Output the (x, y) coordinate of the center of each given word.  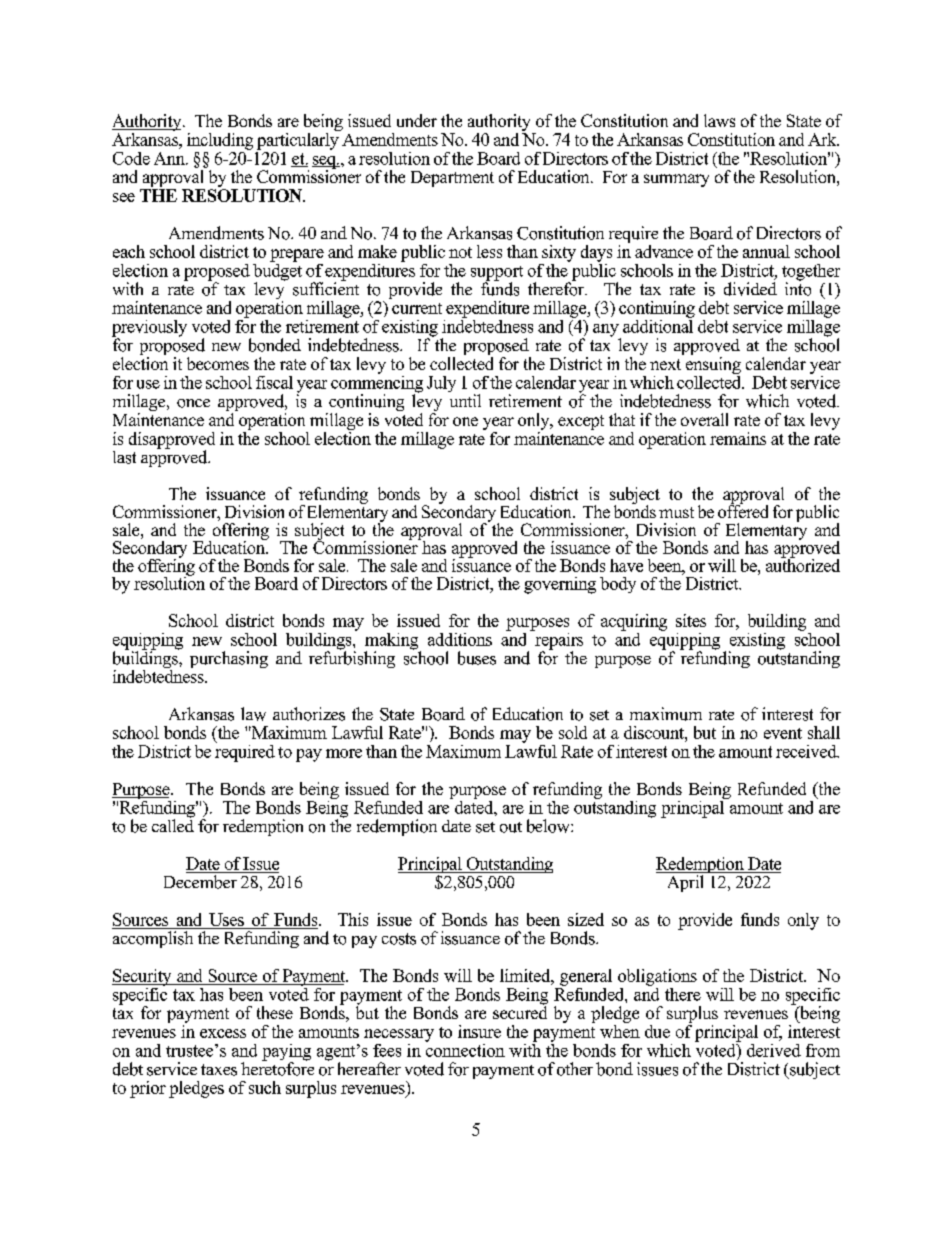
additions (460, 639)
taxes (219, 1070)
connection (465, 1049)
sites (691, 620)
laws (719, 120)
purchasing (229, 659)
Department (452, 179)
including (220, 141)
